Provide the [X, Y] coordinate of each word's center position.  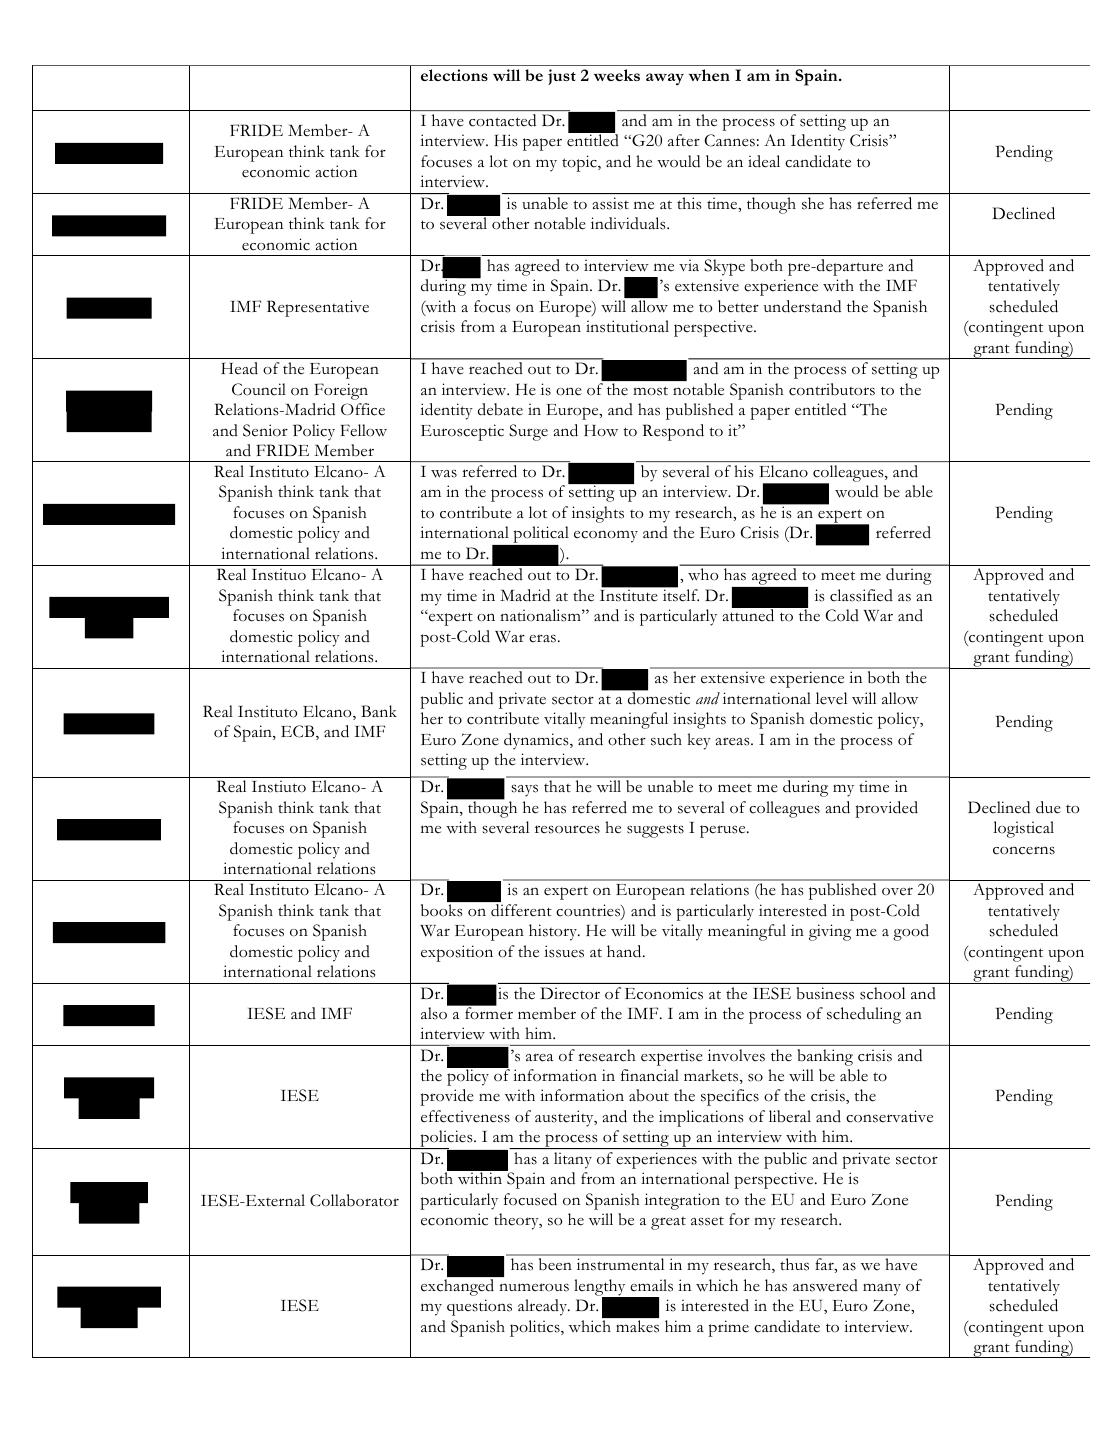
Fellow [363, 430]
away [665, 79]
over [897, 891]
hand [625, 951]
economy [606, 536]
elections [454, 75]
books [442, 910]
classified [861, 595]
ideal [764, 161]
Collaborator [354, 1200]
